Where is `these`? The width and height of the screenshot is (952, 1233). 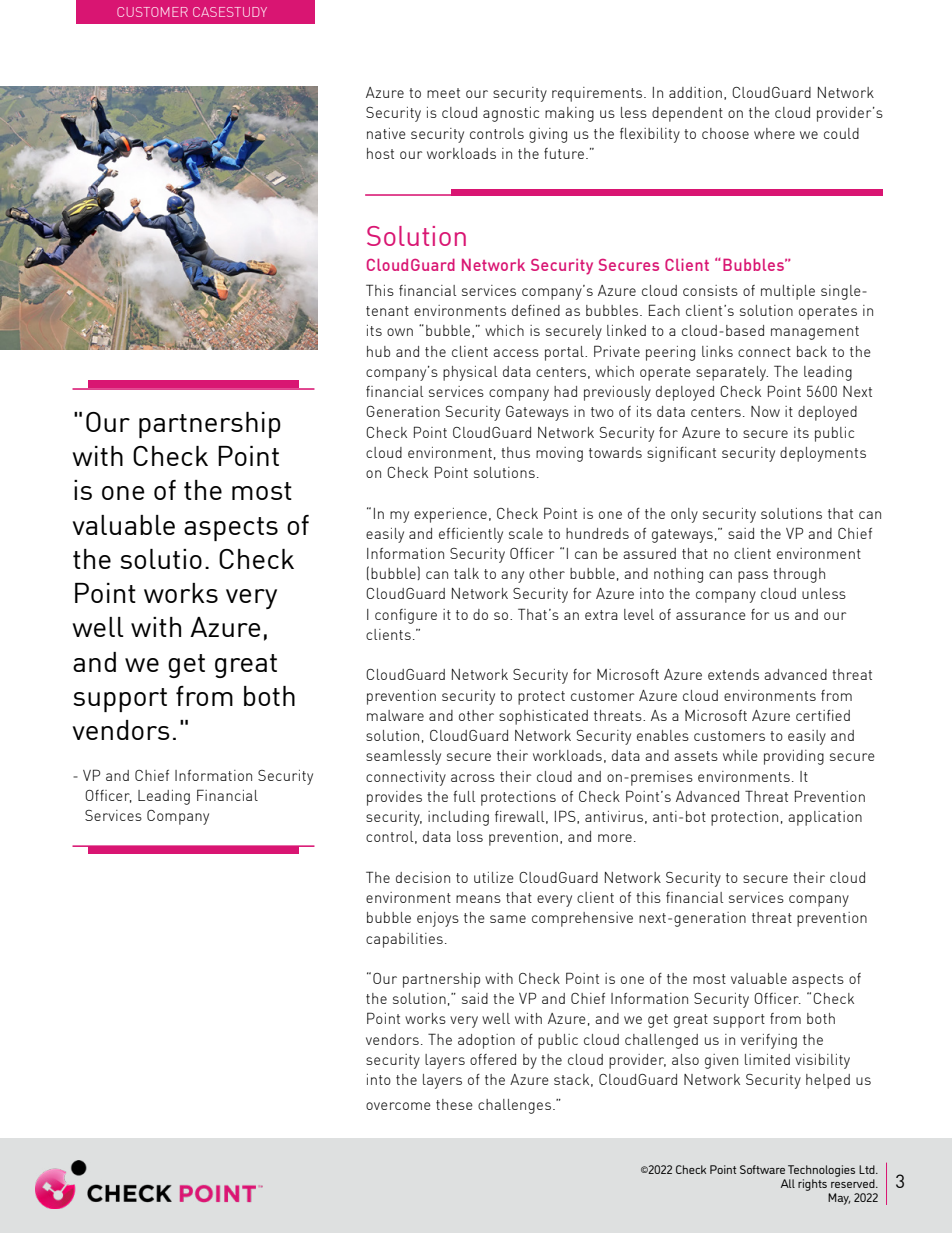
these is located at coordinates (454, 1104).
